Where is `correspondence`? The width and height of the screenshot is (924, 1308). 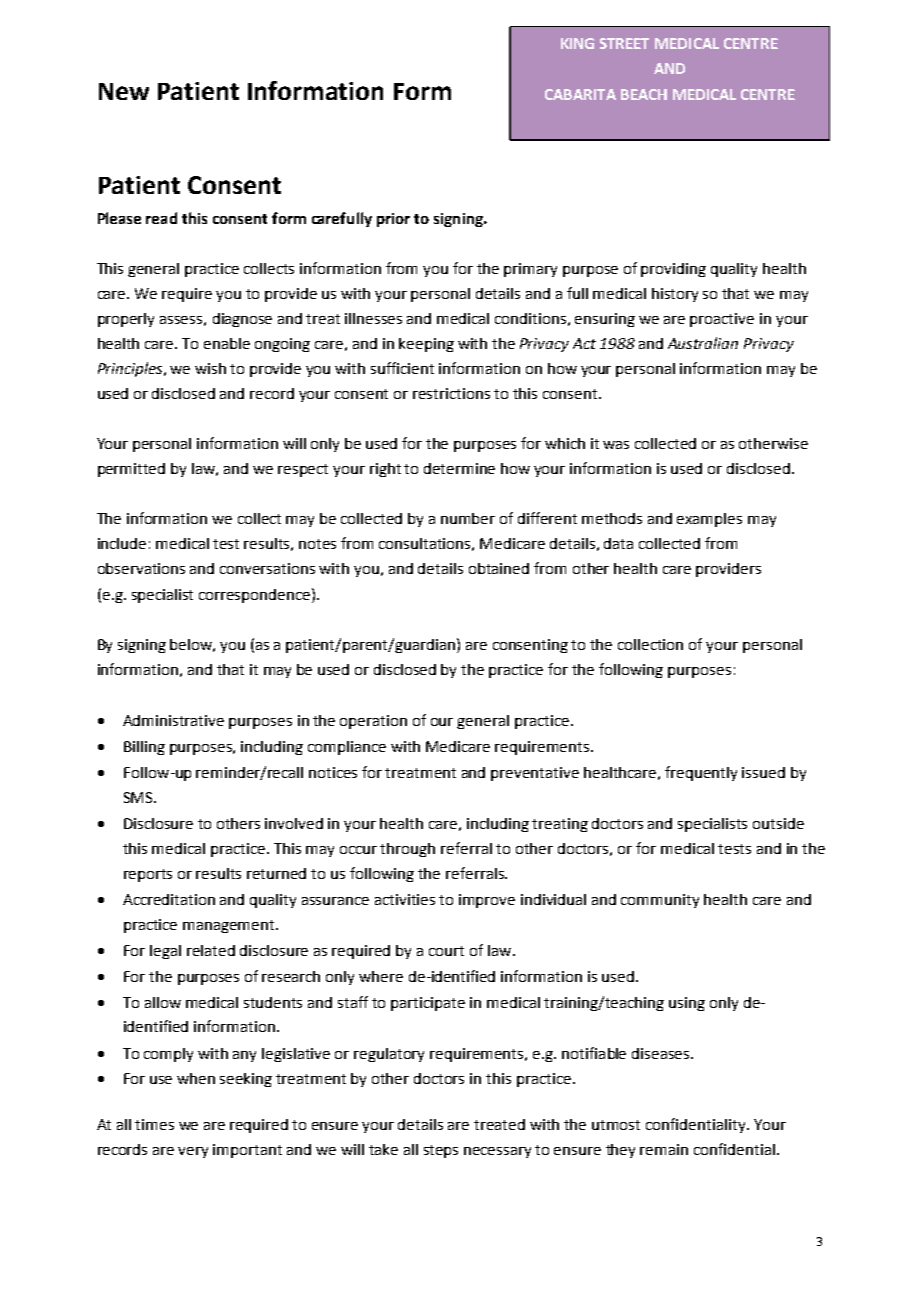 correspondence is located at coordinates (254, 596).
